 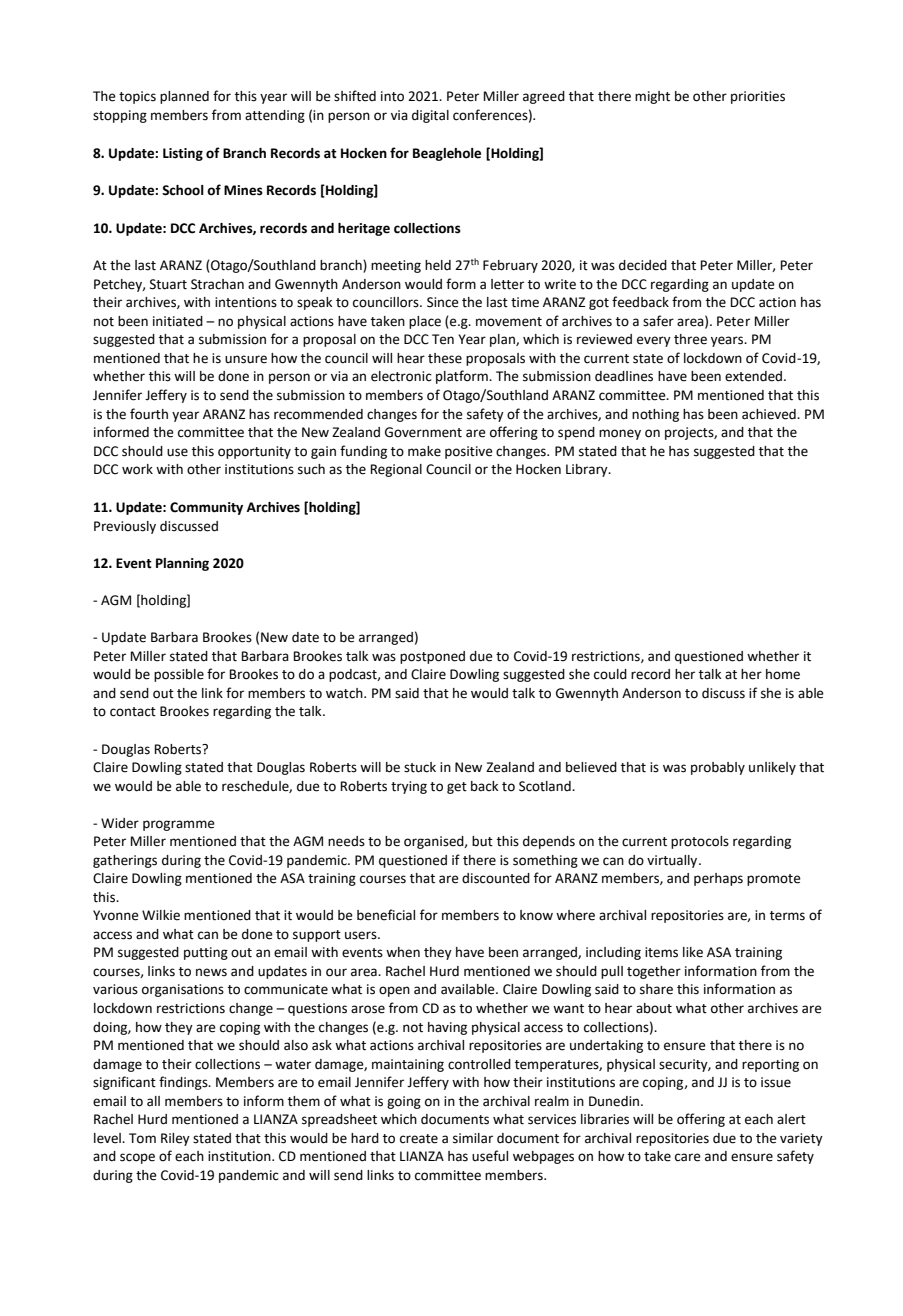 I want to click on these, so click(x=445, y=358).
